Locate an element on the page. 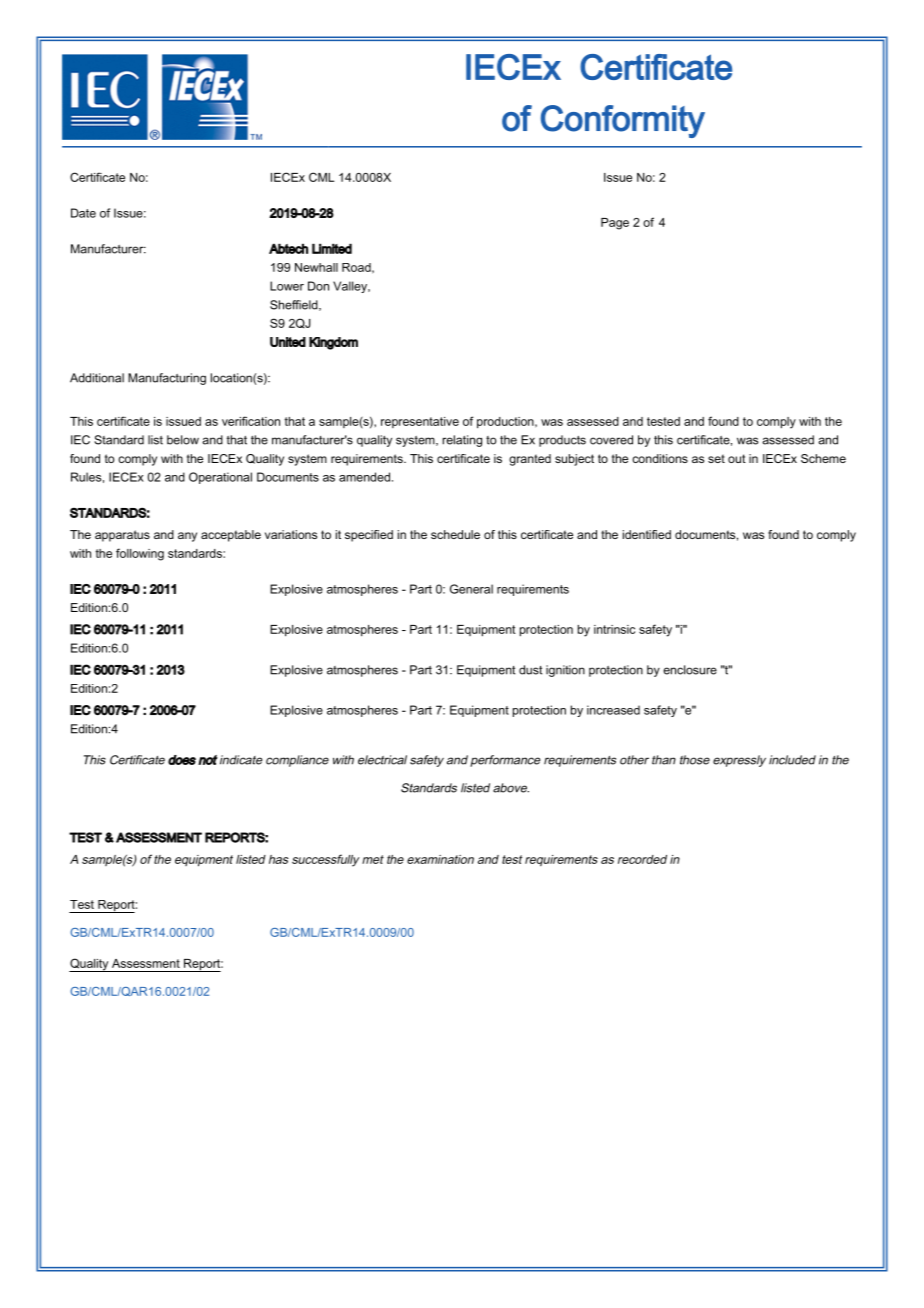  Don is located at coordinates (318, 286).
